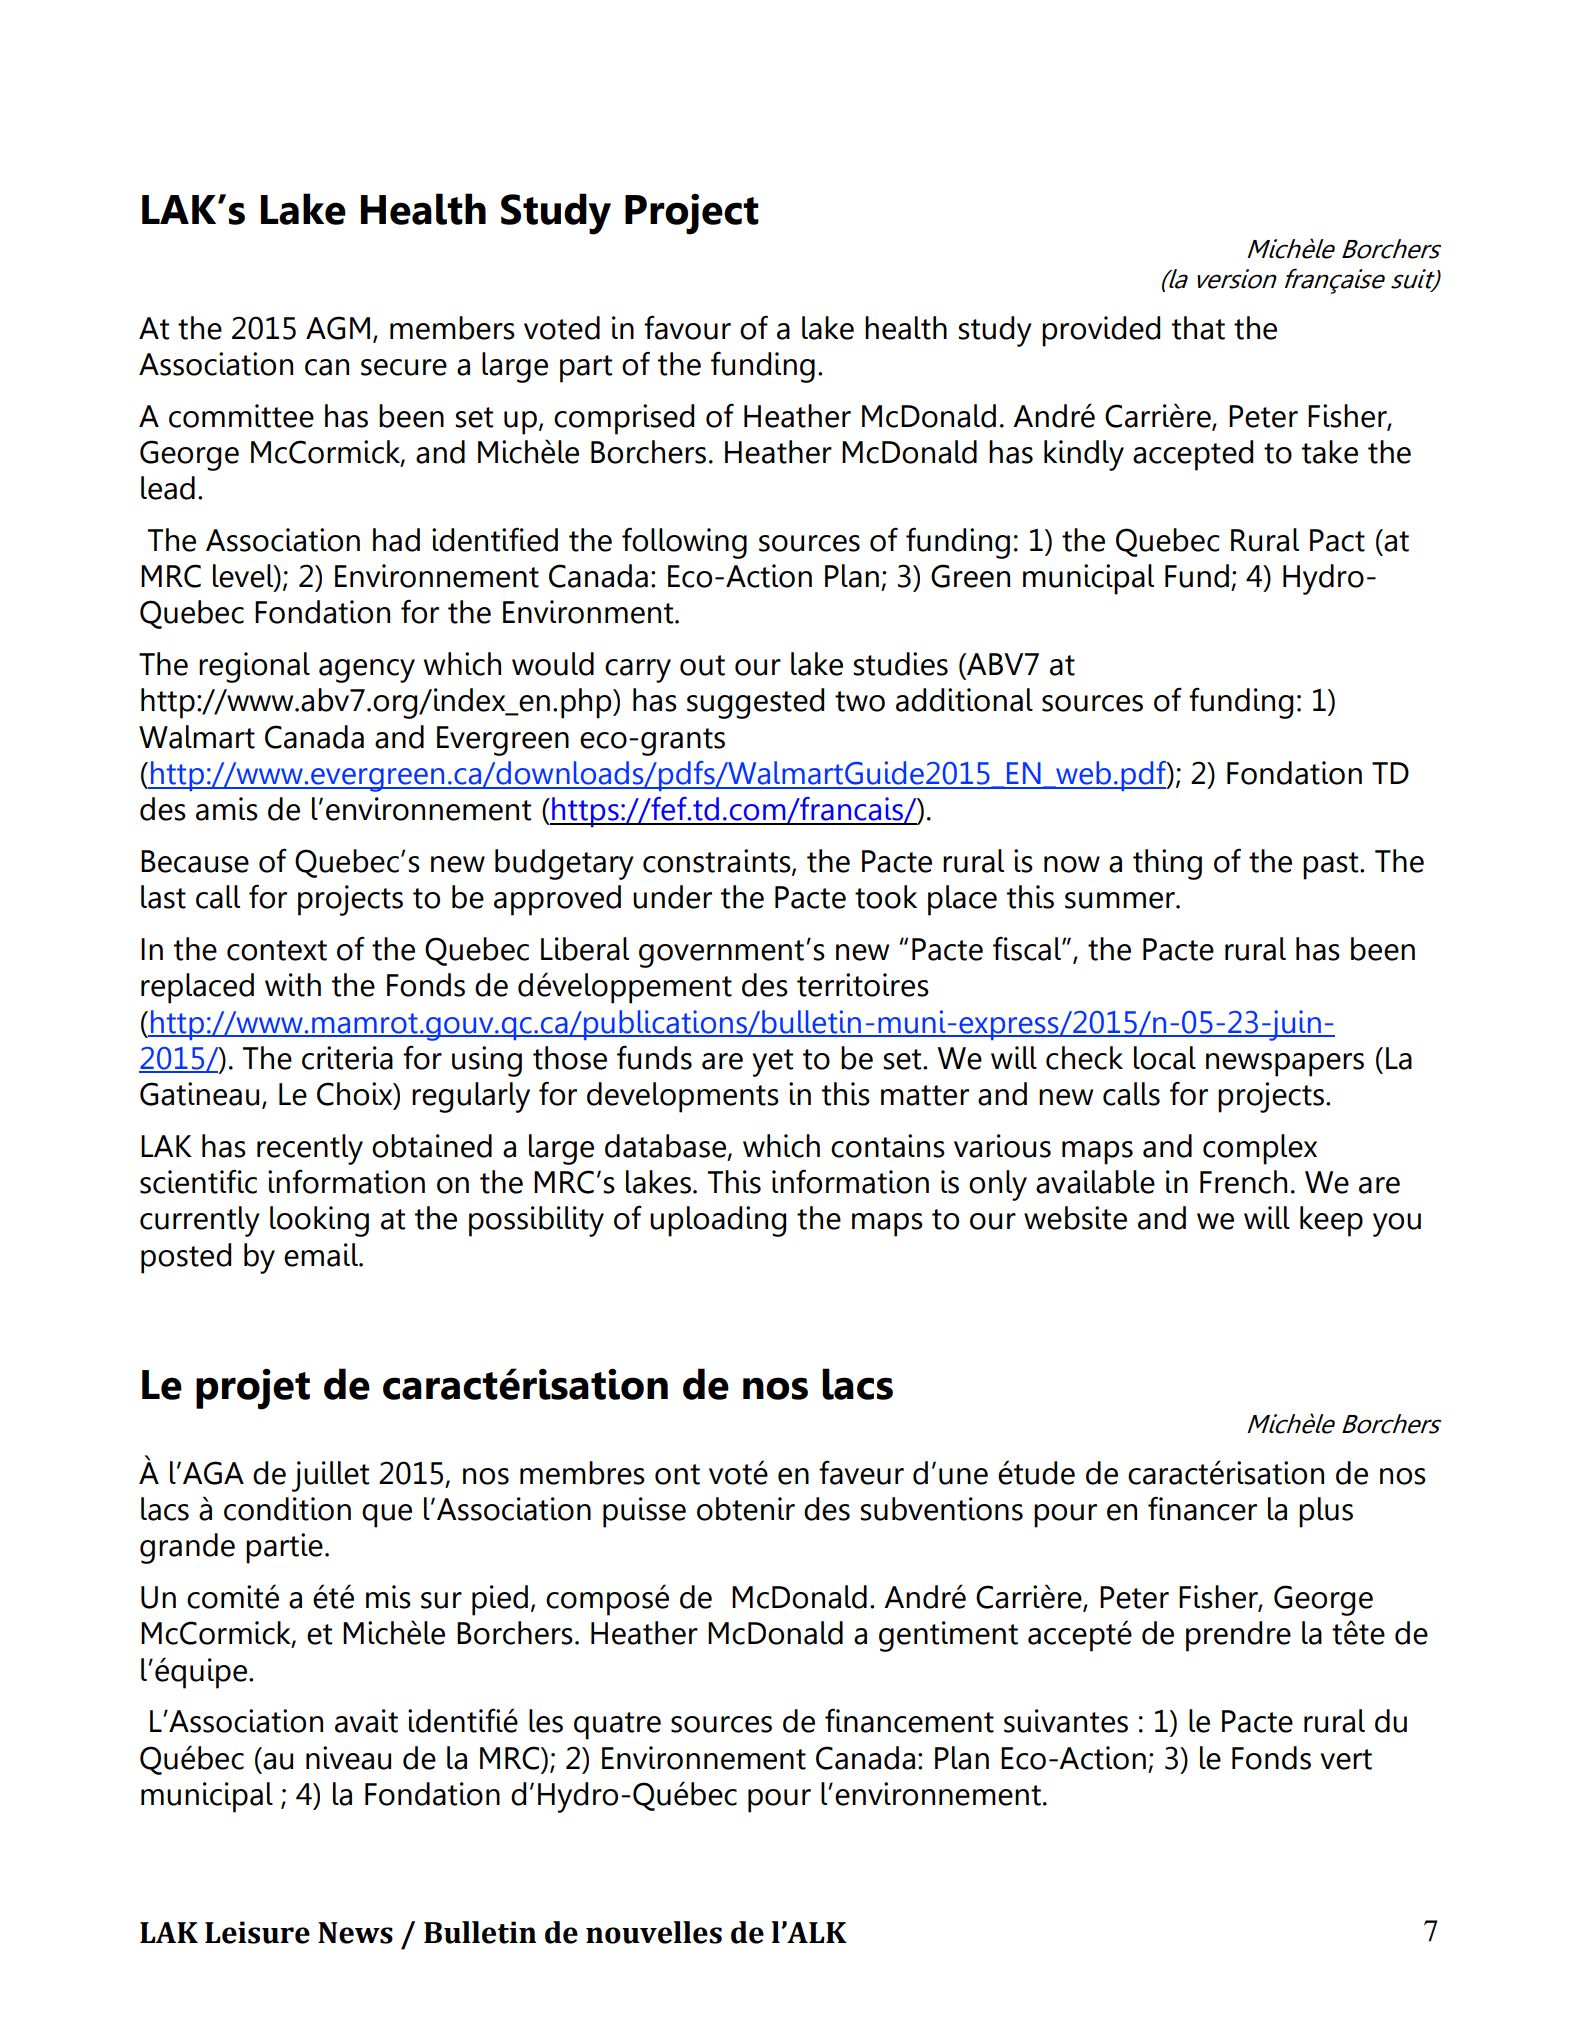  What do you see at coordinates (338, 328) in the screenshot?
I see `AGM` at bounding box center [338, 328].
